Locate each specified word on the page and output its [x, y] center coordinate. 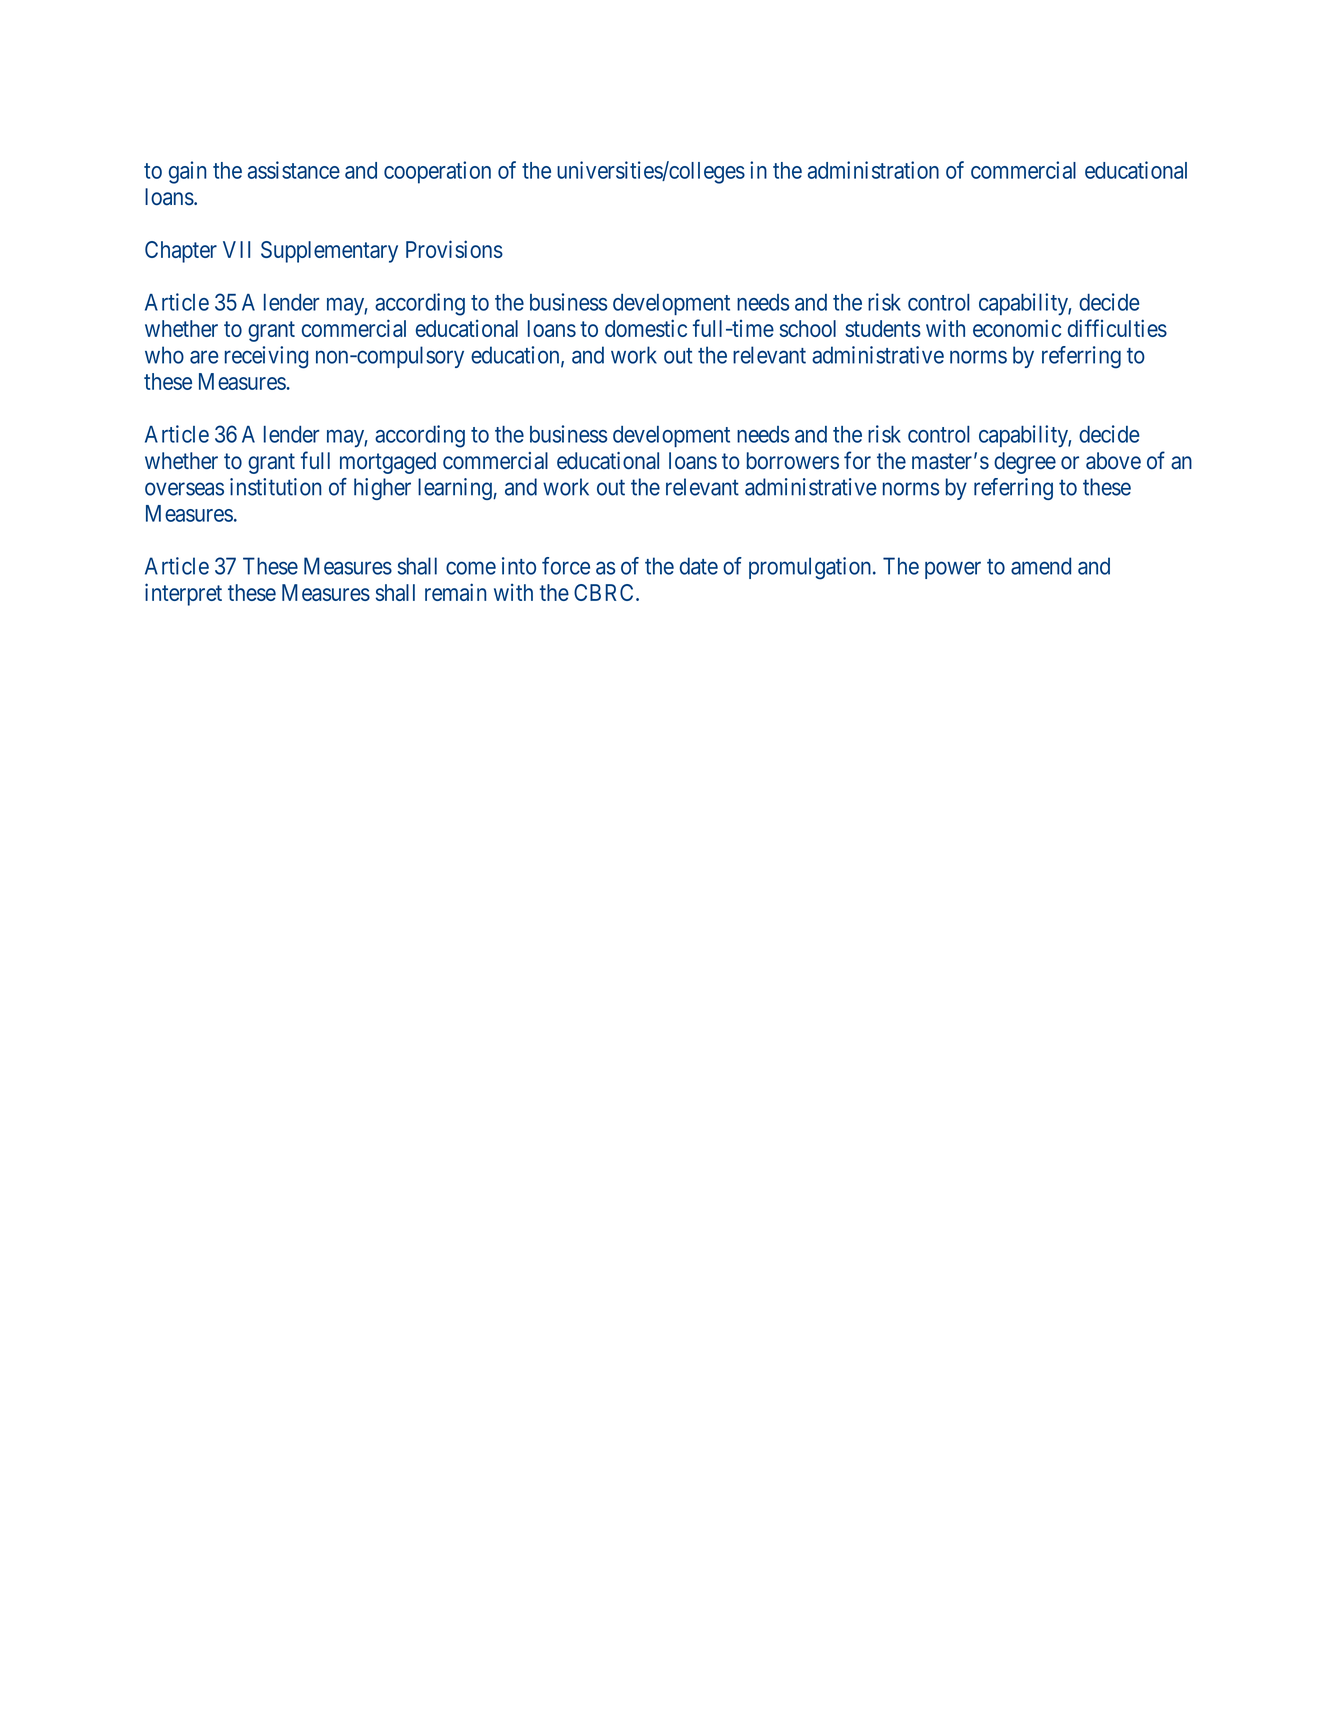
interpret [183, 594]
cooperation [437, 172]
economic [1017, 328]
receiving [266, 357]
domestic [646, 328]
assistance [294, 170]
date [699, 566]
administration [873, 170]
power [953, 570]
